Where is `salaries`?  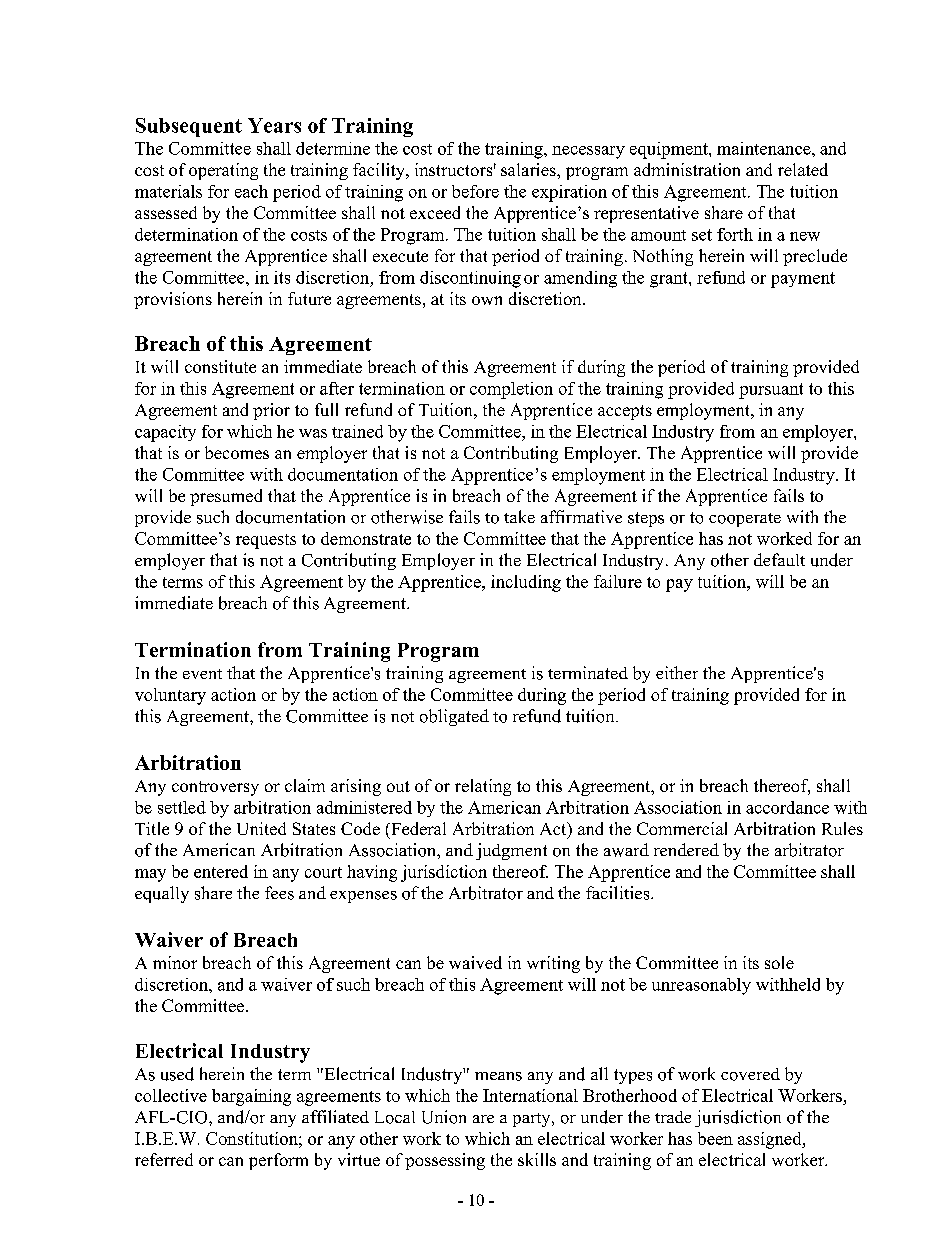 salaries is located at coordinates (529, 169).
